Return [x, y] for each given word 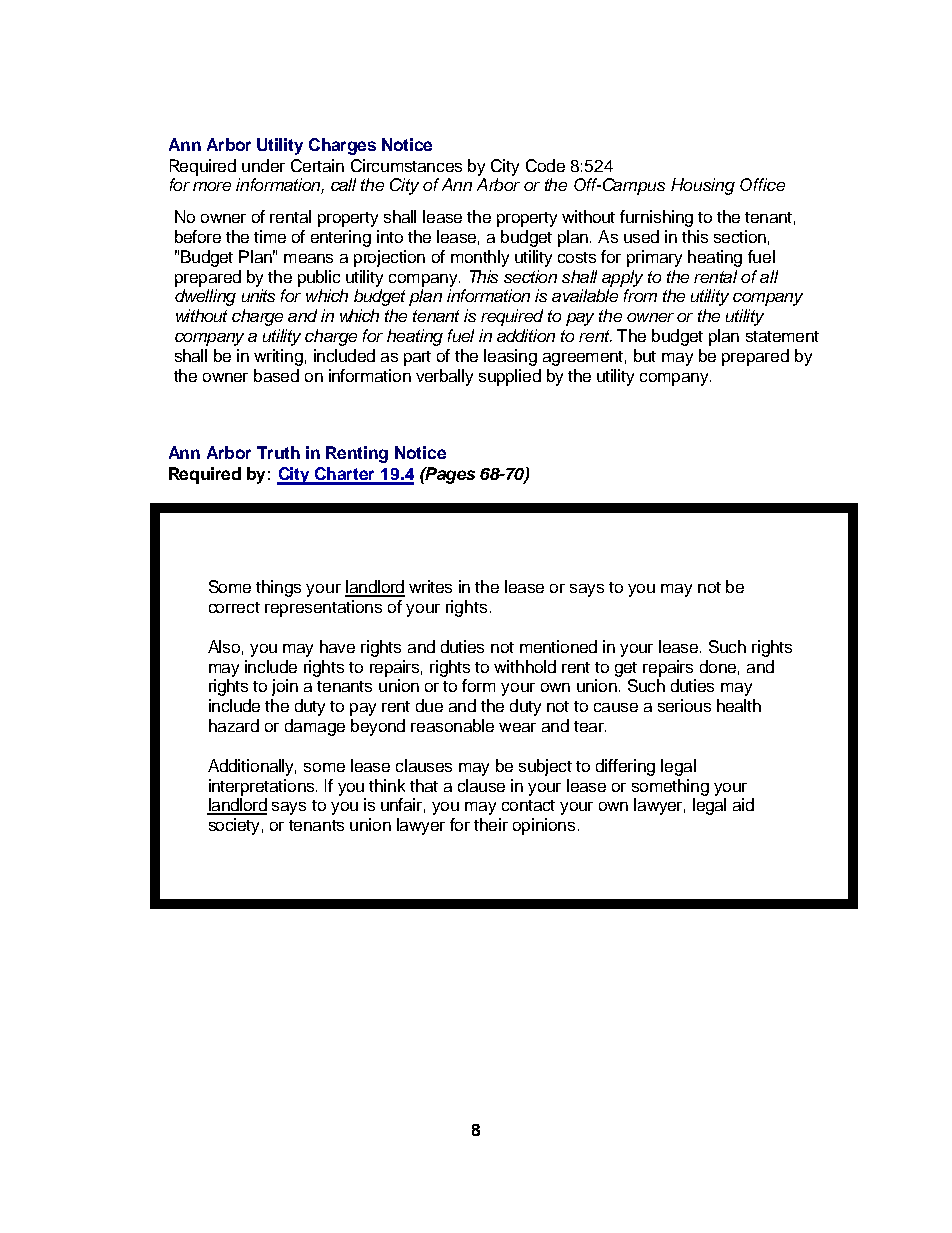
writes [430, 586]
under [263, 165]
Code [545, 165]
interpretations [263, 787]
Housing [703, 186]
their [491, 824]
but [645, 355]
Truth [278, 452]
